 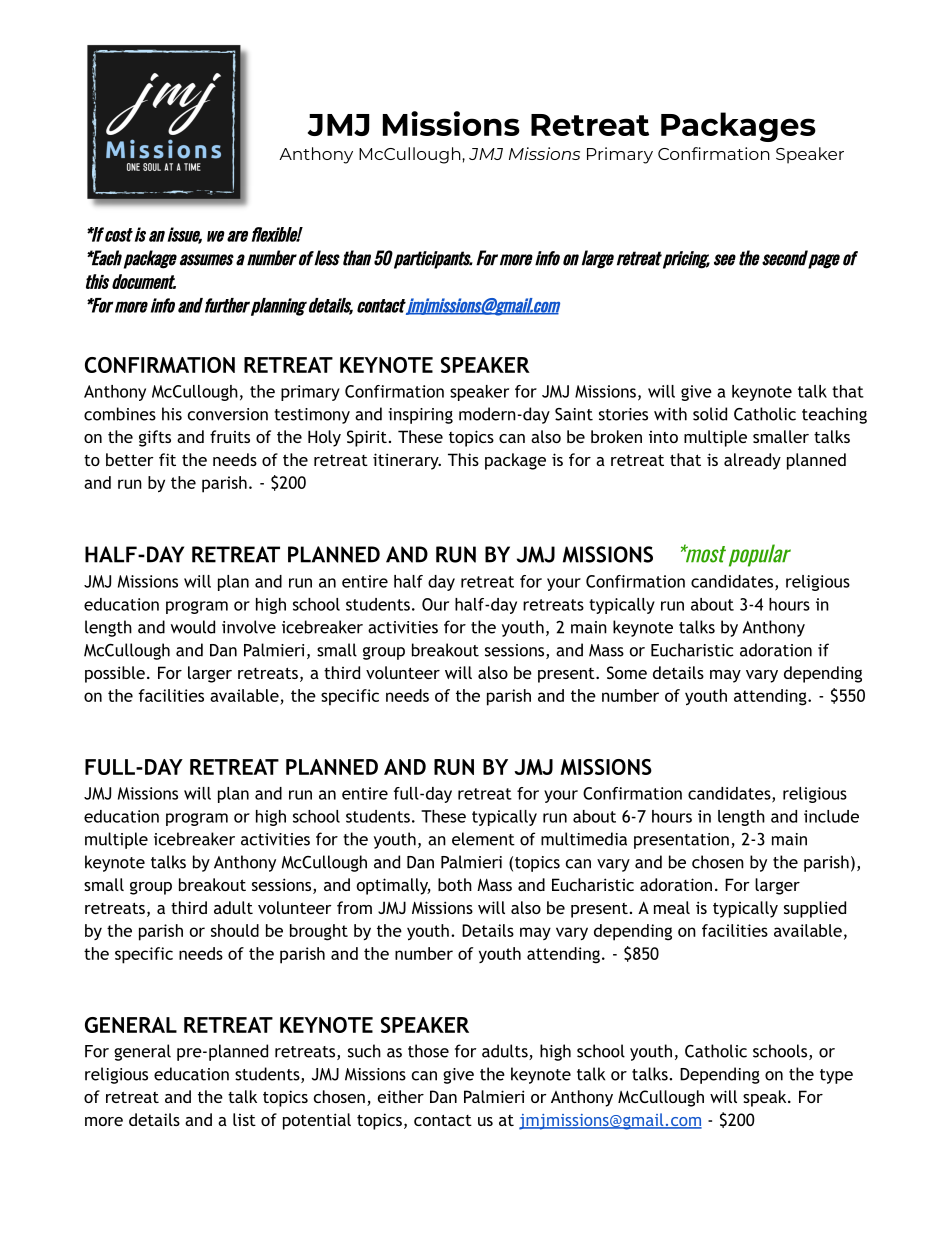 I want to click on possible, so click(x=115, y=674).
